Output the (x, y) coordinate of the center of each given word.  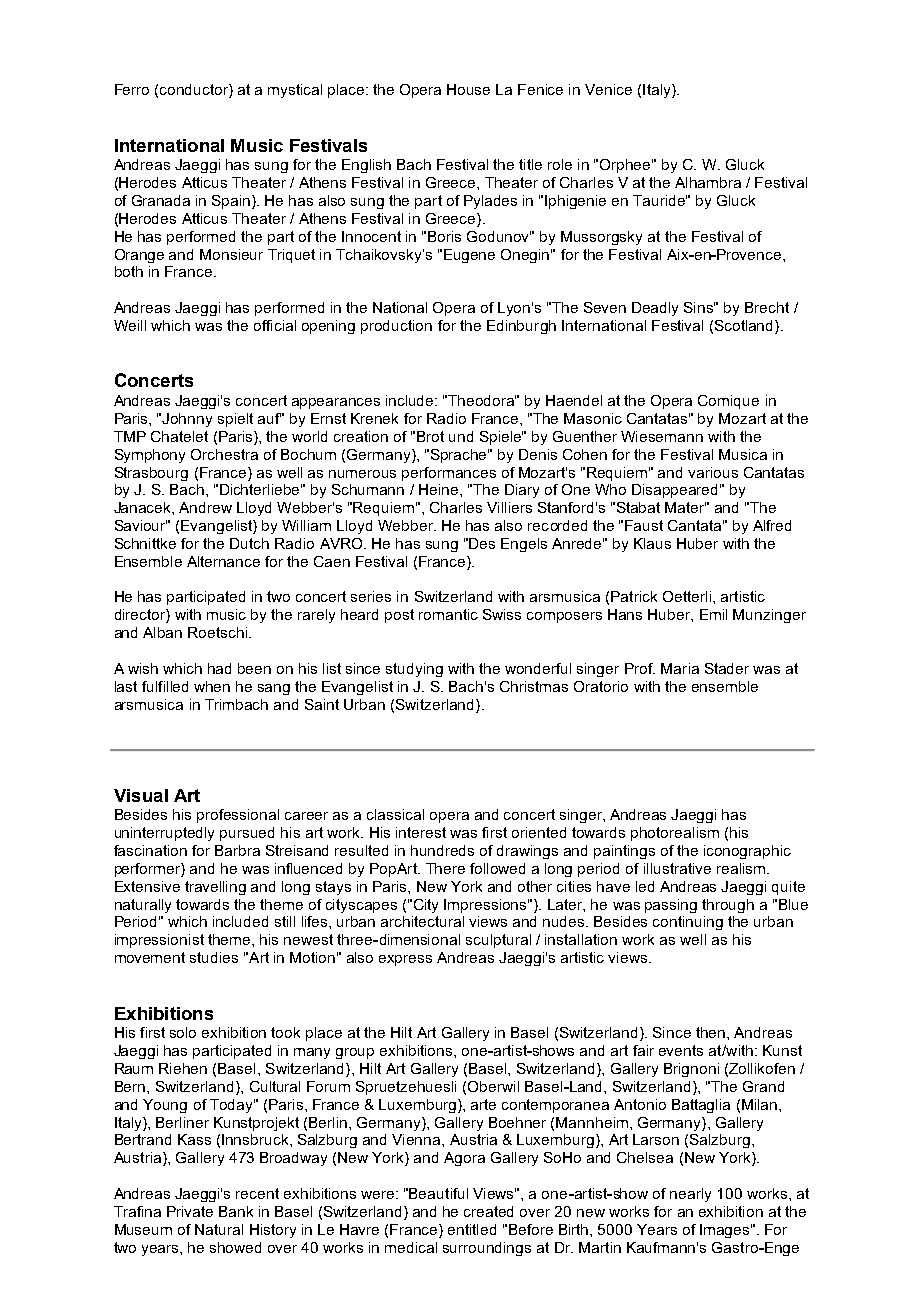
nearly (690, 1195)
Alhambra (708, 182)
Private (190, 1211)
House (468, 89)
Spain (232, 202)
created (488, 1211)
